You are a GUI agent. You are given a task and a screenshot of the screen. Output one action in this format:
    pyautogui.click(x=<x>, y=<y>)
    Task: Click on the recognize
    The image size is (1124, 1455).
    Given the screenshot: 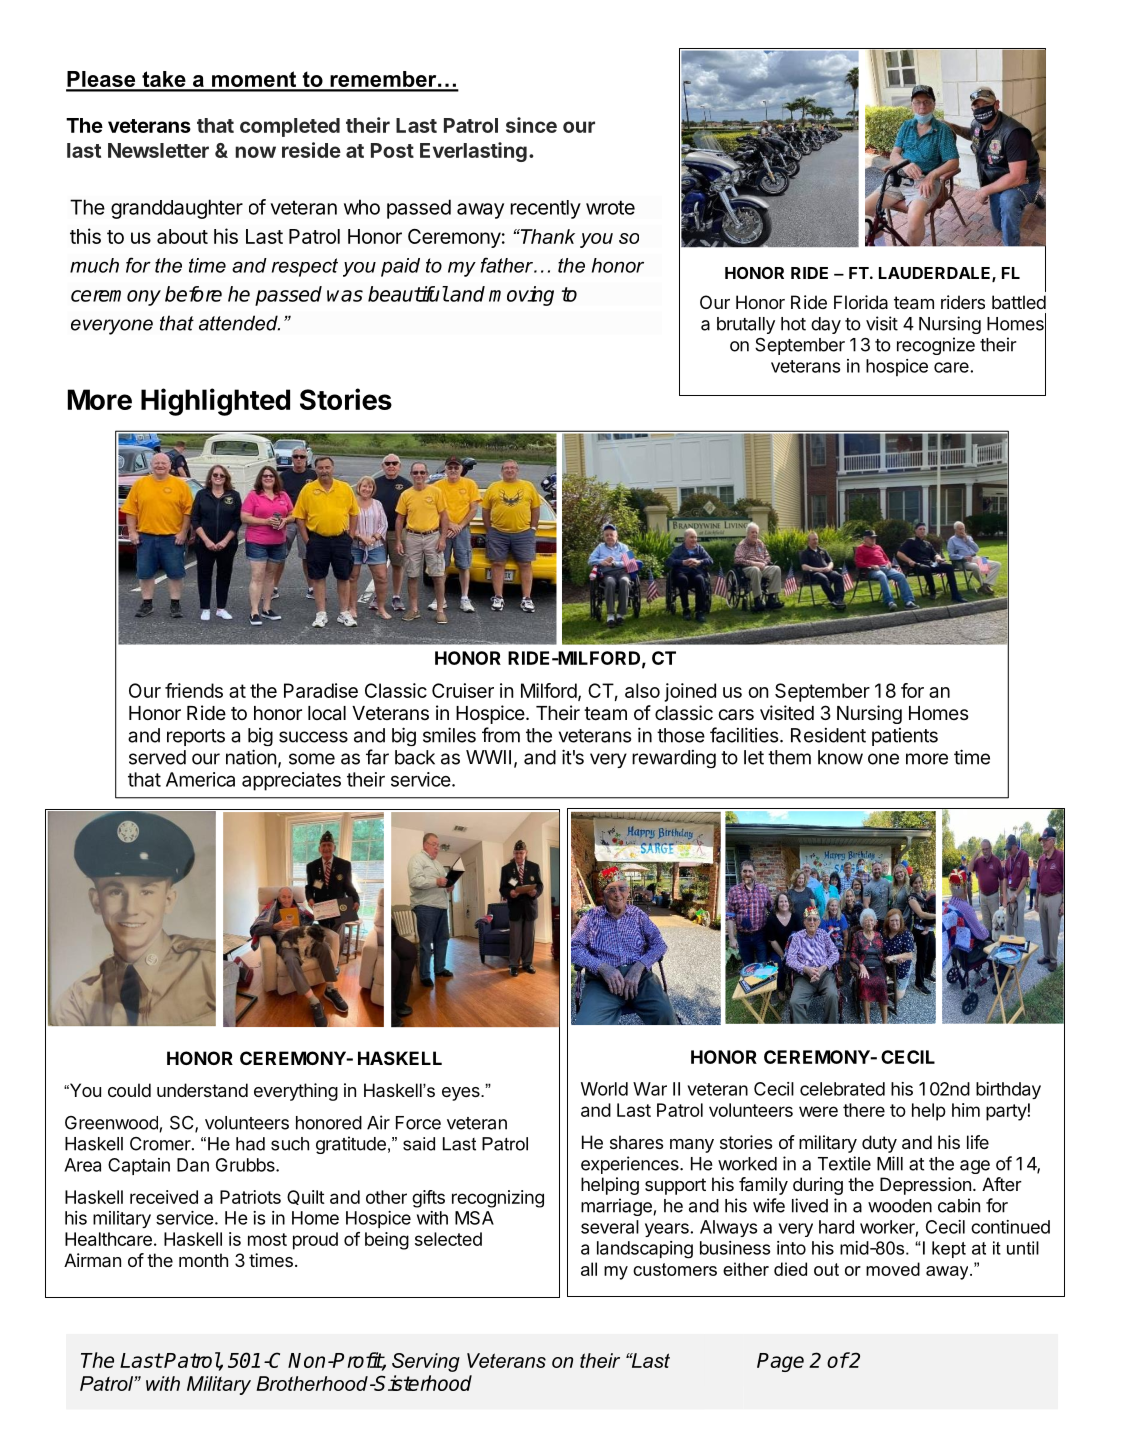 What is the action you would take?
    pyautogui.click(x=936, y=346)
